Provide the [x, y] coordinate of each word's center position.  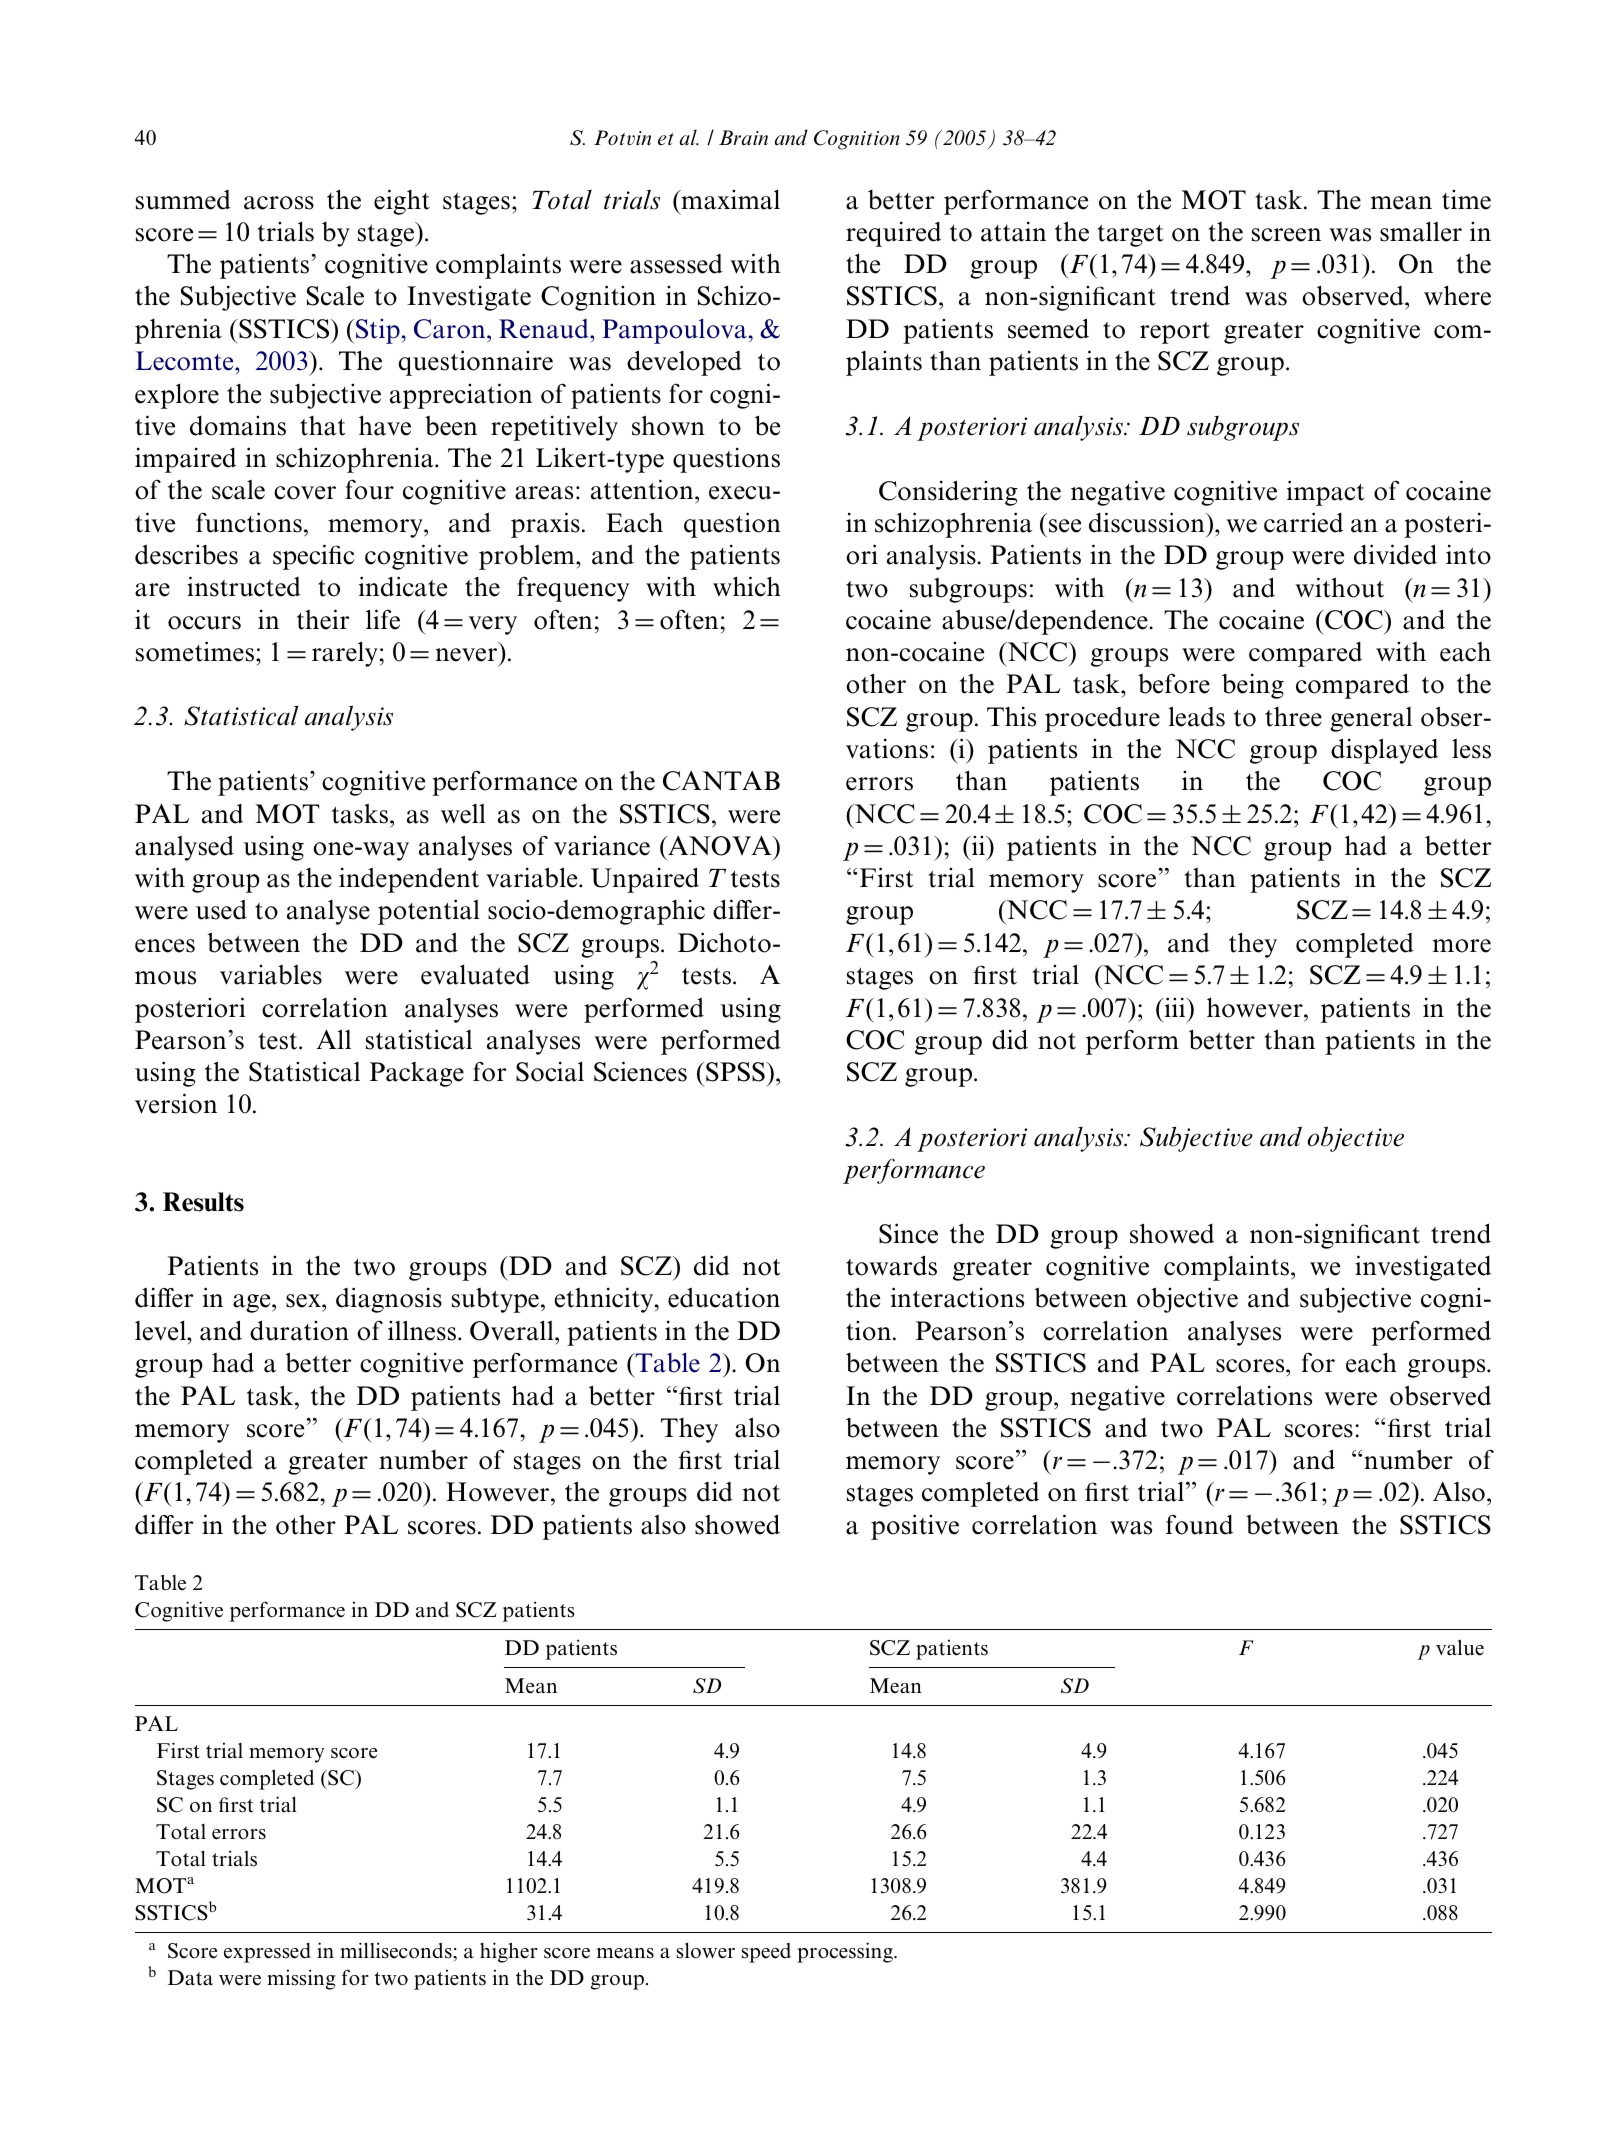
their [323, 619]
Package [417, 1074]
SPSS [736, 1072]
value [1460, 1647]
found [1199, 1524]
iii [1175, 1007]
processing [846, 1952]
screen [1286, 235]
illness [423, 1330]
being [1253, 686]
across [279, 203]
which [747, 586]
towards [891, 1265]
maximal [729, 199]
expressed [267, 1953]
